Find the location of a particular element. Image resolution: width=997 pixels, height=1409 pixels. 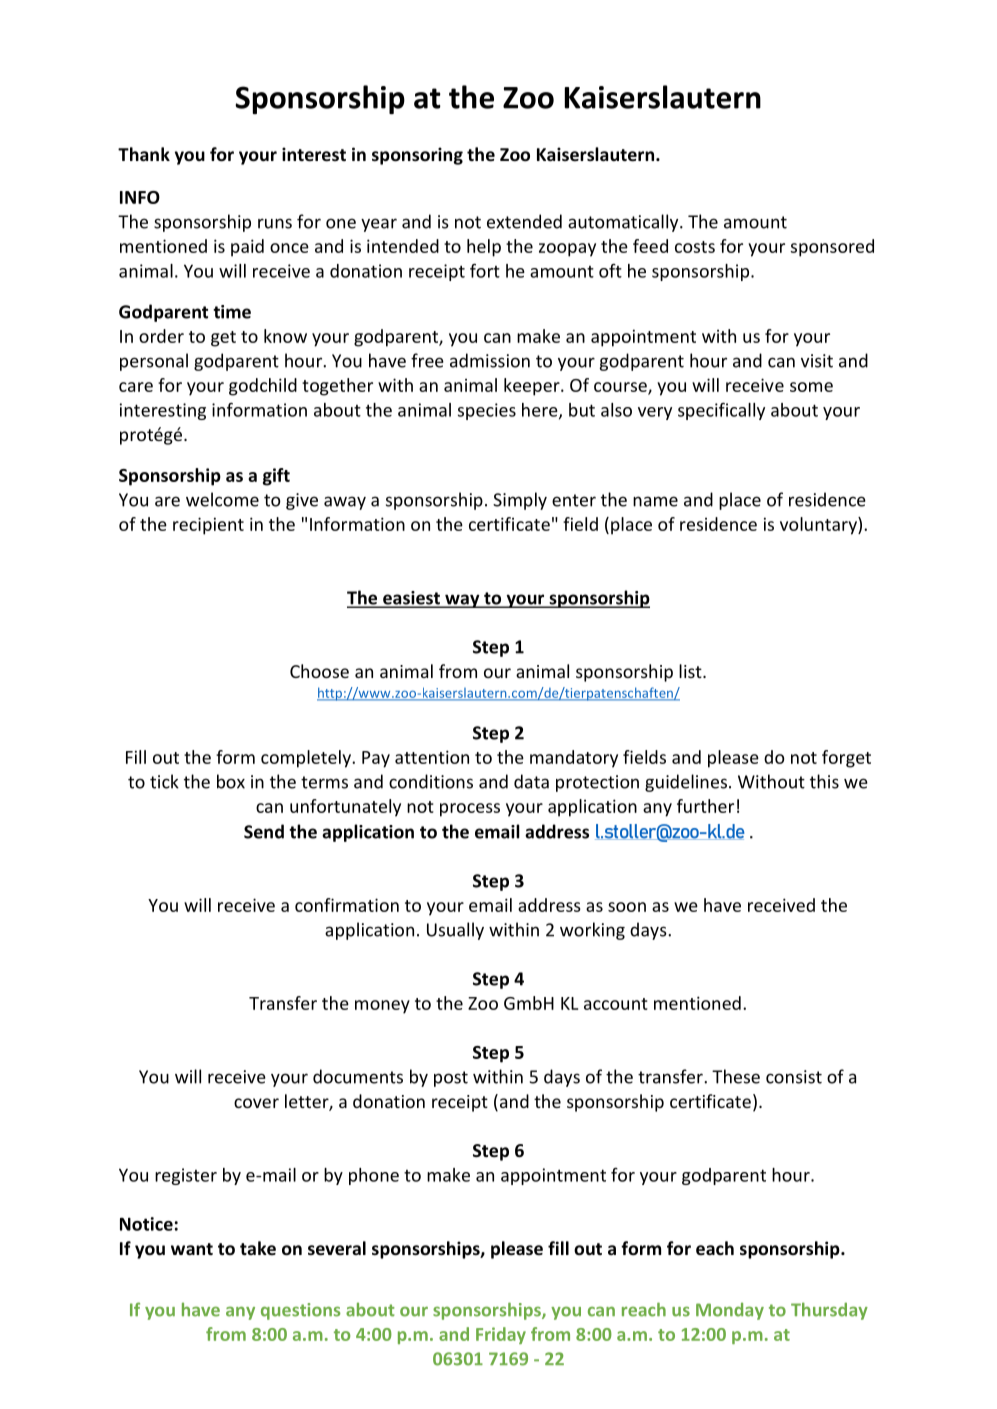

extended is located at coordinates (524, 221).
